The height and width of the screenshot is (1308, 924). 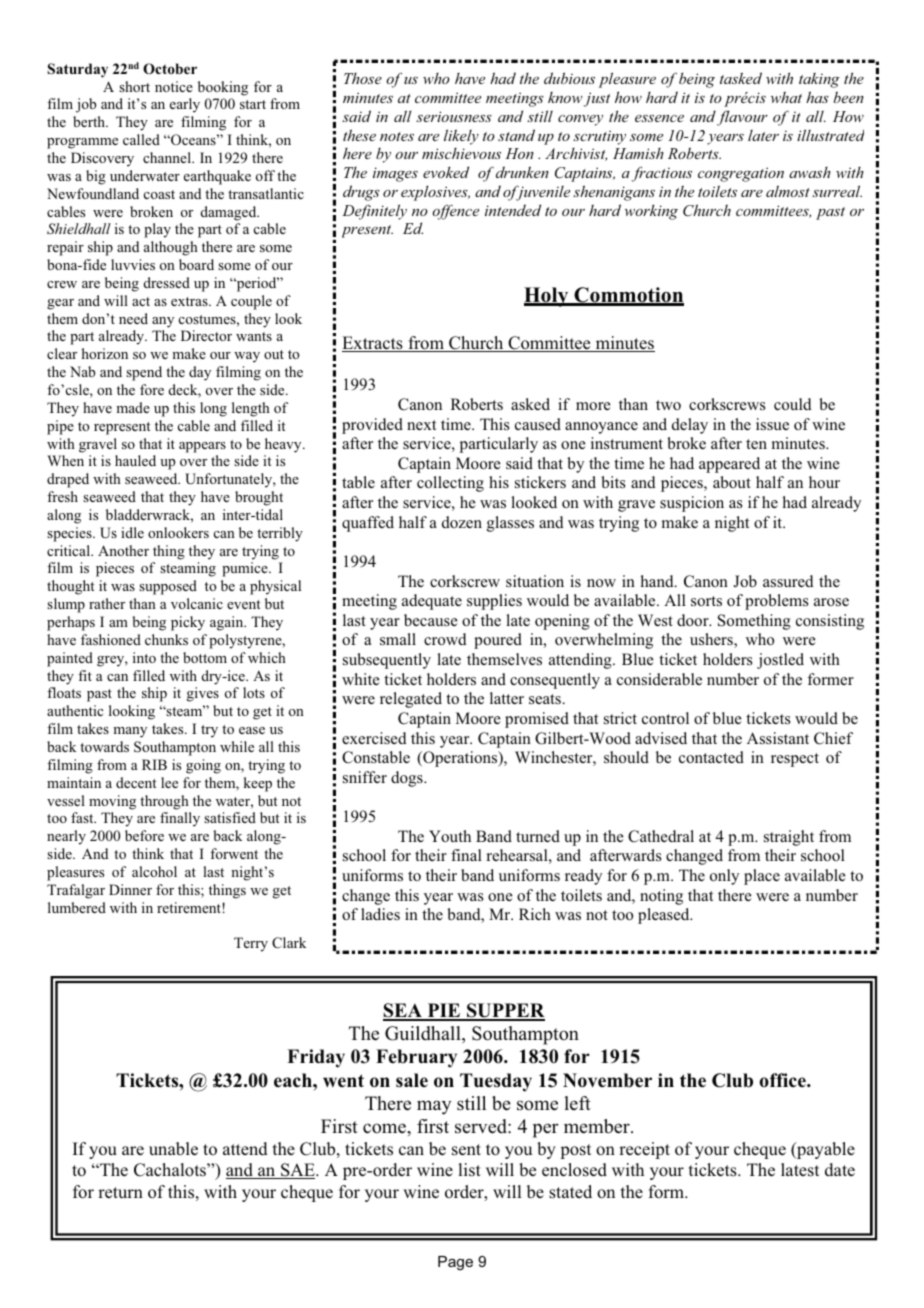 What do you see at coordinates (455, 1263) in the screenshot?
I see `Page` at bounding box center [455, 1263].
